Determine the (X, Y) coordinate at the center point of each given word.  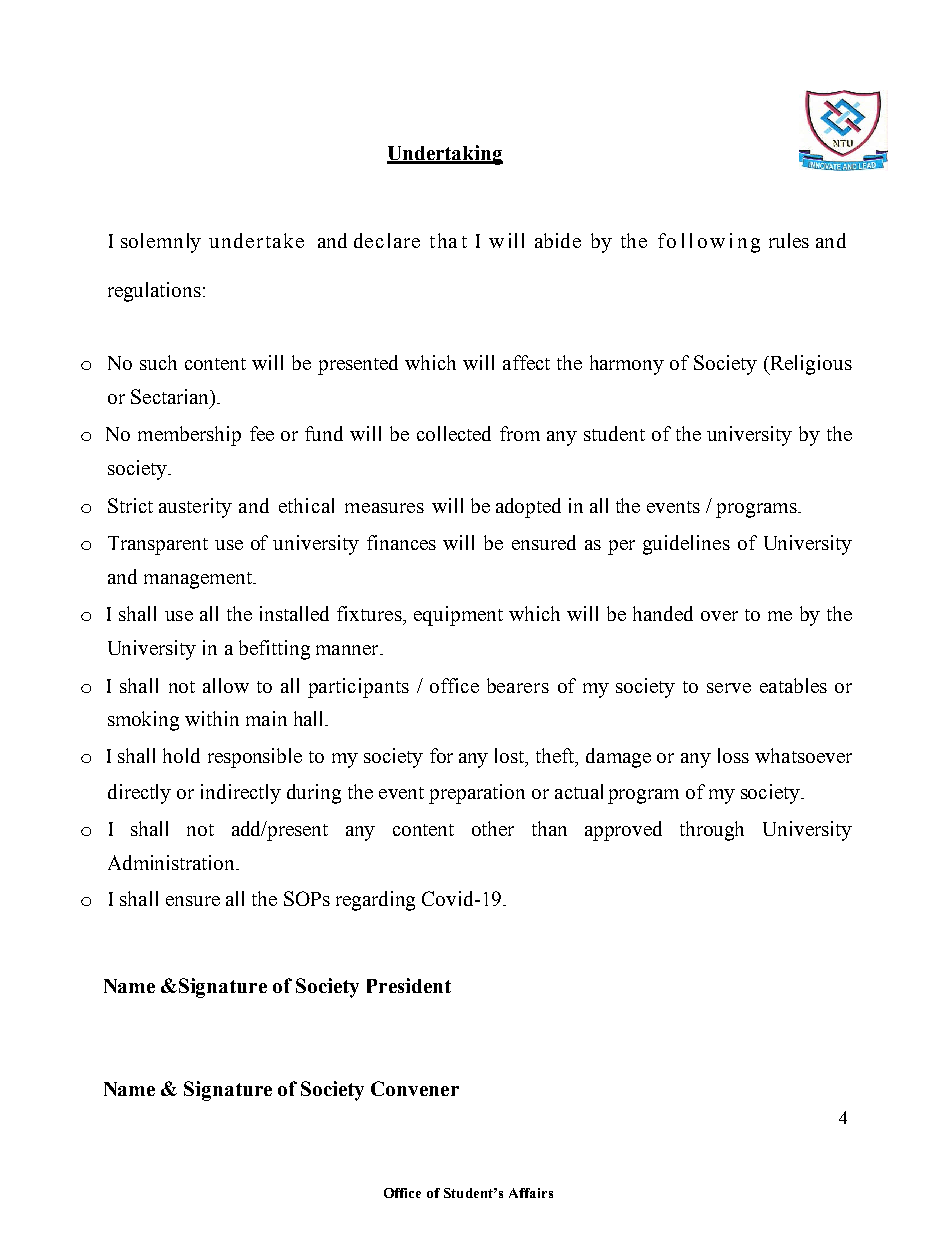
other (493, 828)
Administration (173, 862)
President (409, 985)
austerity (195, 508)
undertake (256, 240)
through (712, 831)
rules (789, 240)
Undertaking (445, 155)
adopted (528, 508)
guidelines (686, 545)
